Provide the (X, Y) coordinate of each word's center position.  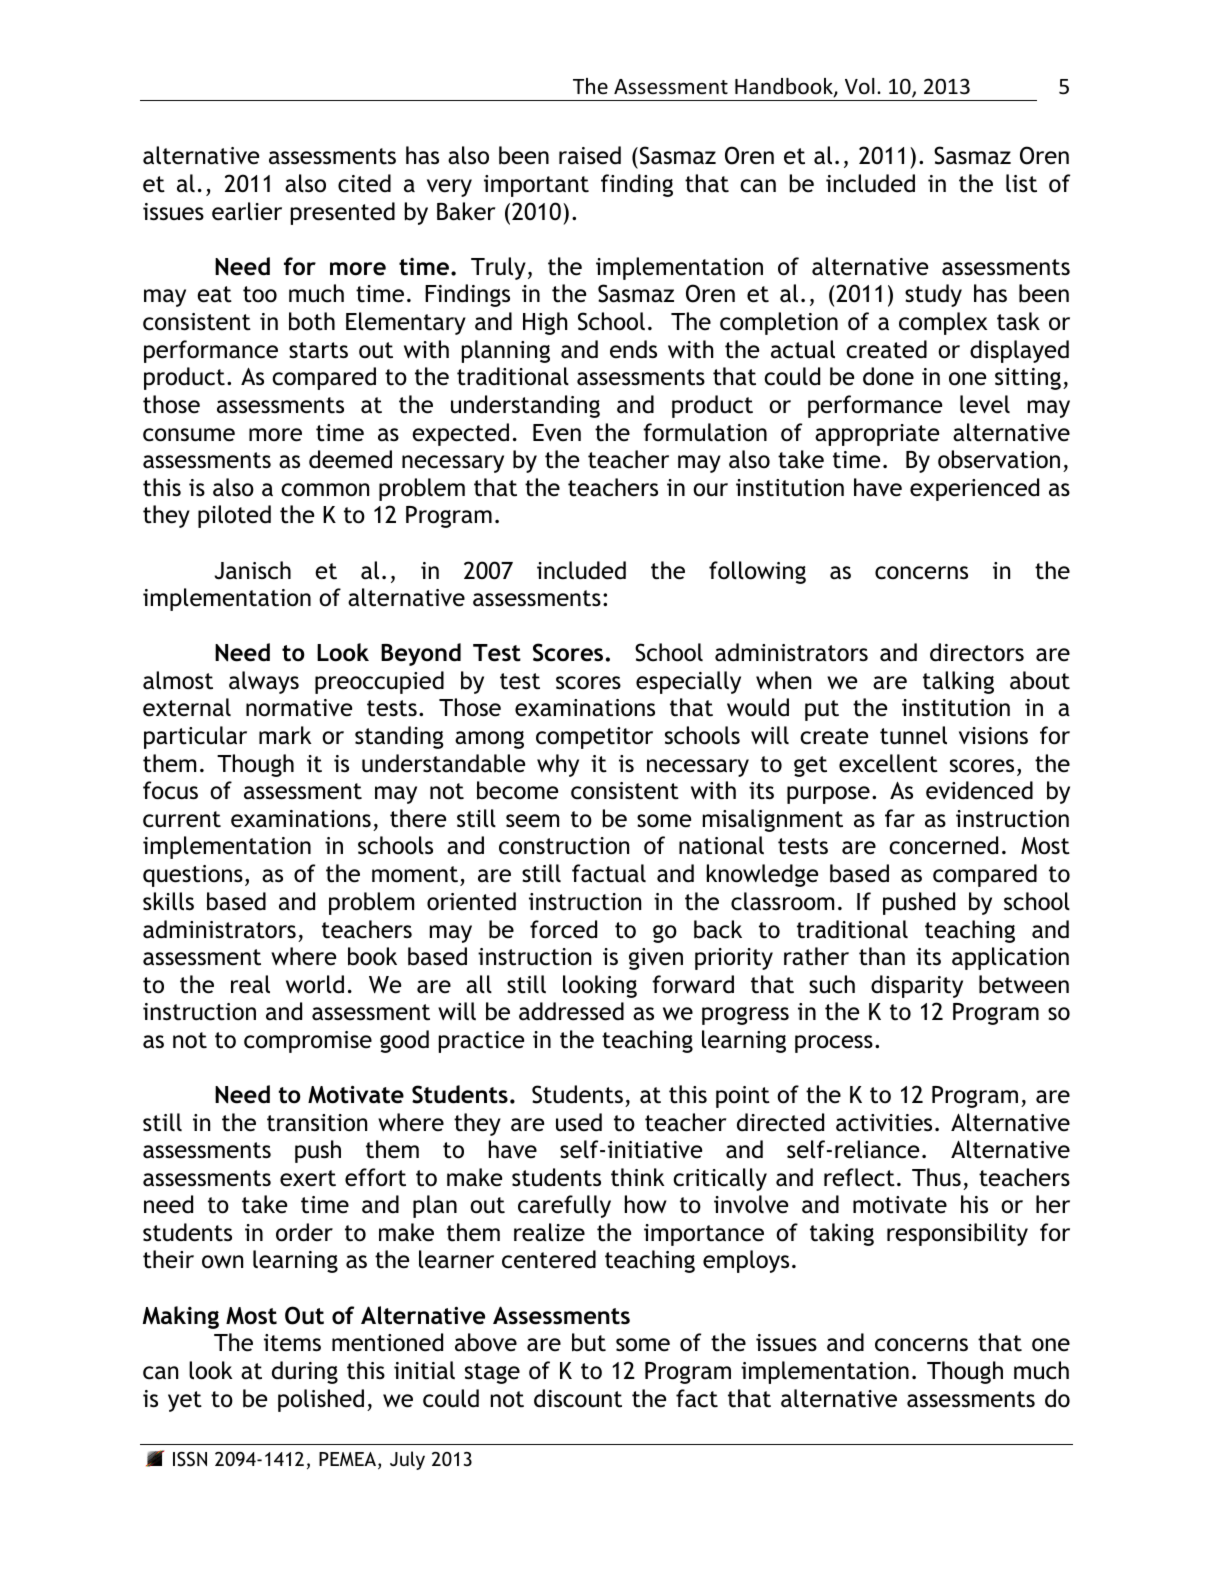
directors (977, 652)
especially (688, 682)
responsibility (957, 1234)
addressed (571, 1011)
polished (321, 1400)
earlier (247, 211)
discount (578, 1398)
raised (590, 155)
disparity (917, 986)
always (264, 682)
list (1021, 183)
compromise (308, 1042)
